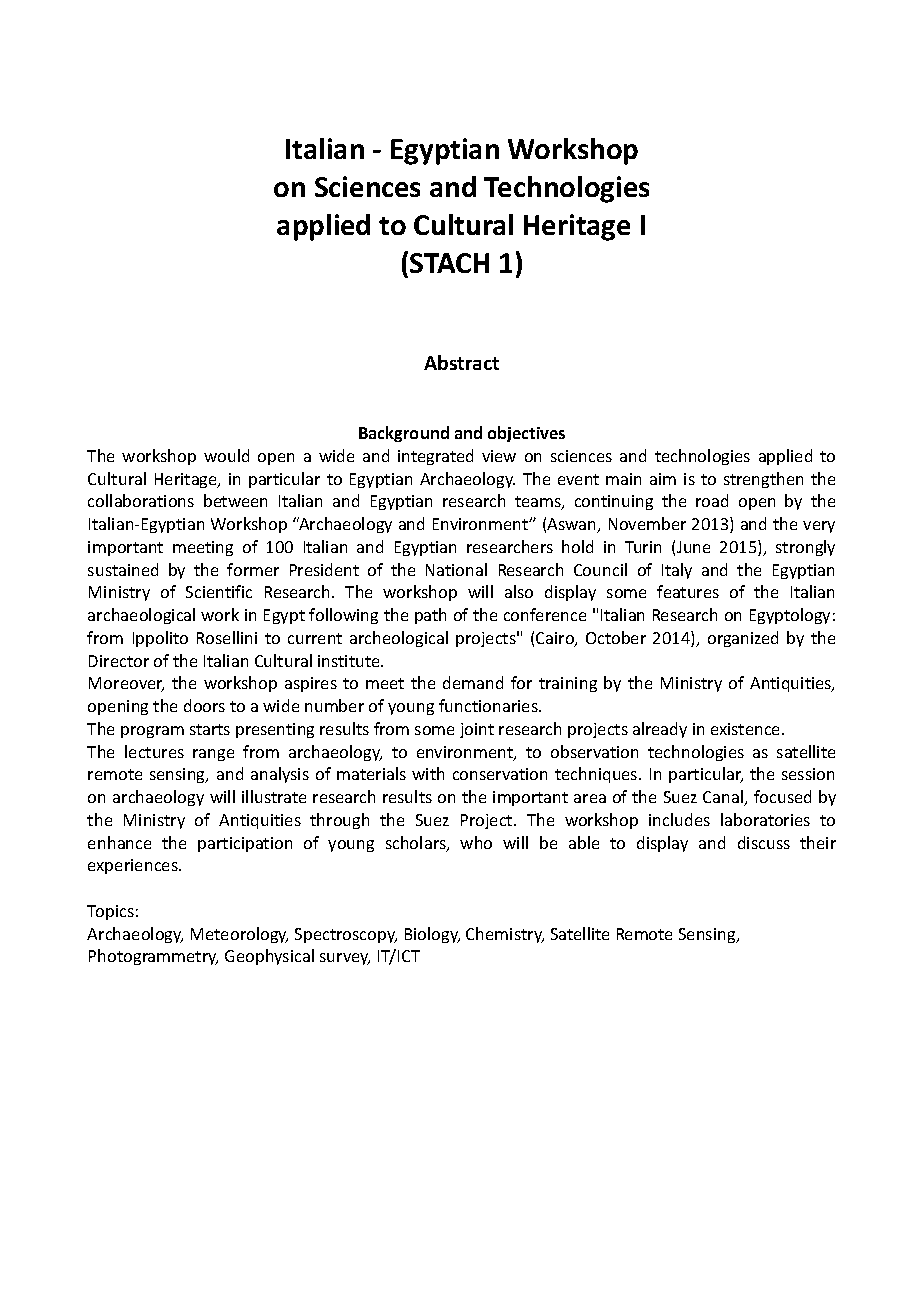 The image size is (924, 1308). Describe the element at coordinates (430, 616) in the screenshot. I see `path` at that location.
